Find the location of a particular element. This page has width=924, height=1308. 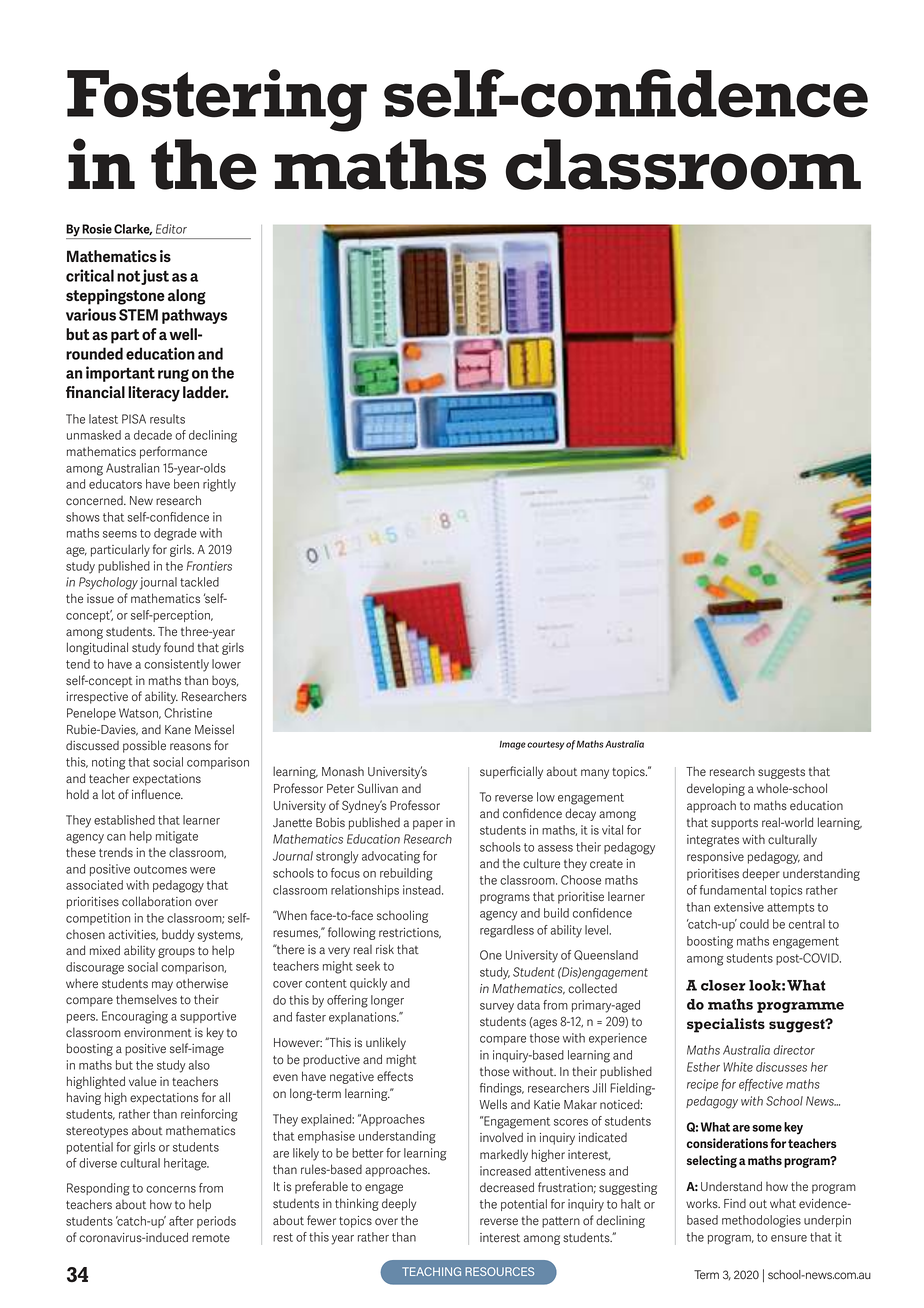

Fostering is located at coordinates (217, 100).
